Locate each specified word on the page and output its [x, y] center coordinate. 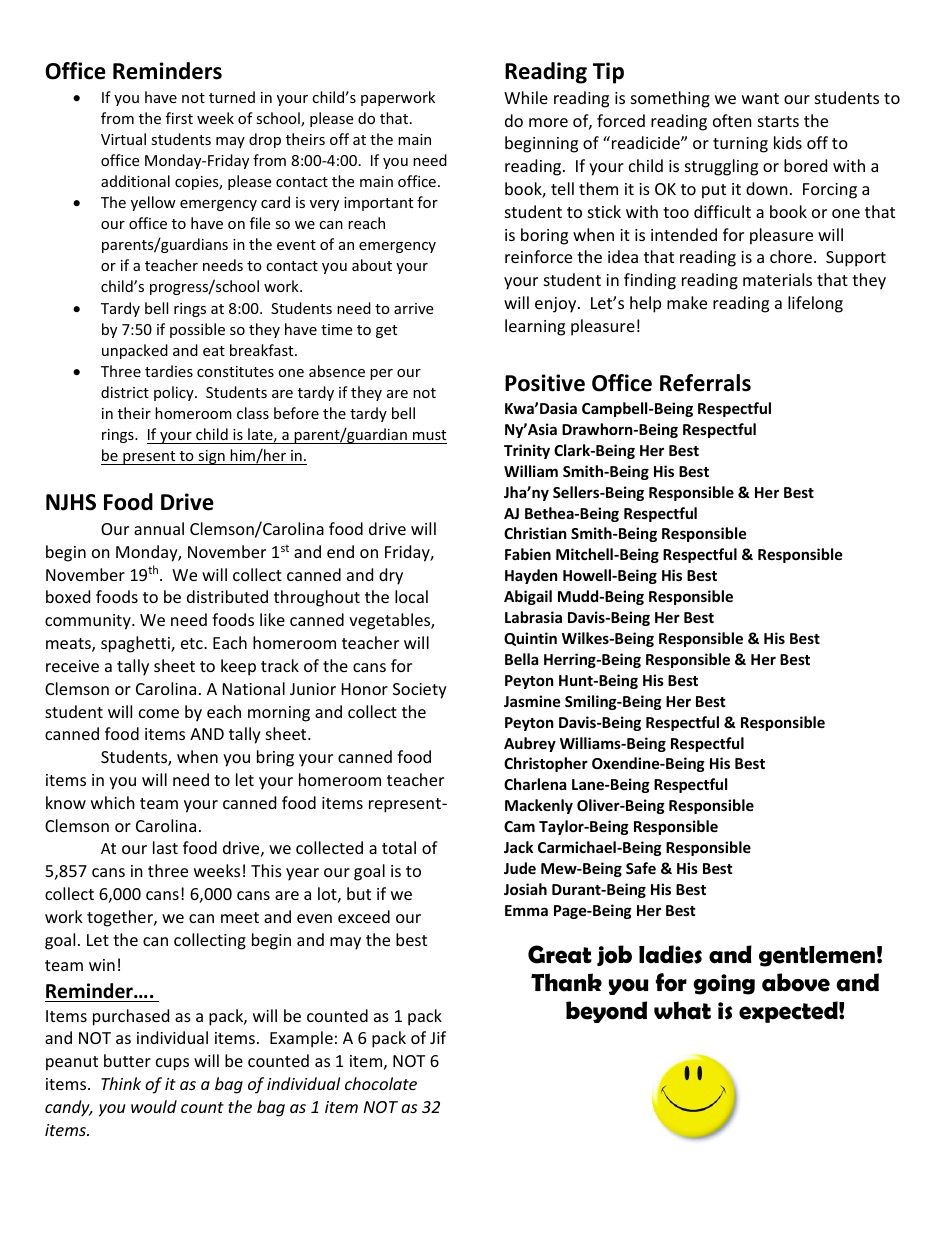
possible [197, 330]
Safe [641, 868]
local [411, 596]
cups [172, 1064]
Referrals [705, 383]
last [165, 847]
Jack [518, 847]
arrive [413, 308]
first [179, 118]
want [760, 98]
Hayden [531, 576]
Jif [438, 1037]
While [526, 97]
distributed [227, 596]
